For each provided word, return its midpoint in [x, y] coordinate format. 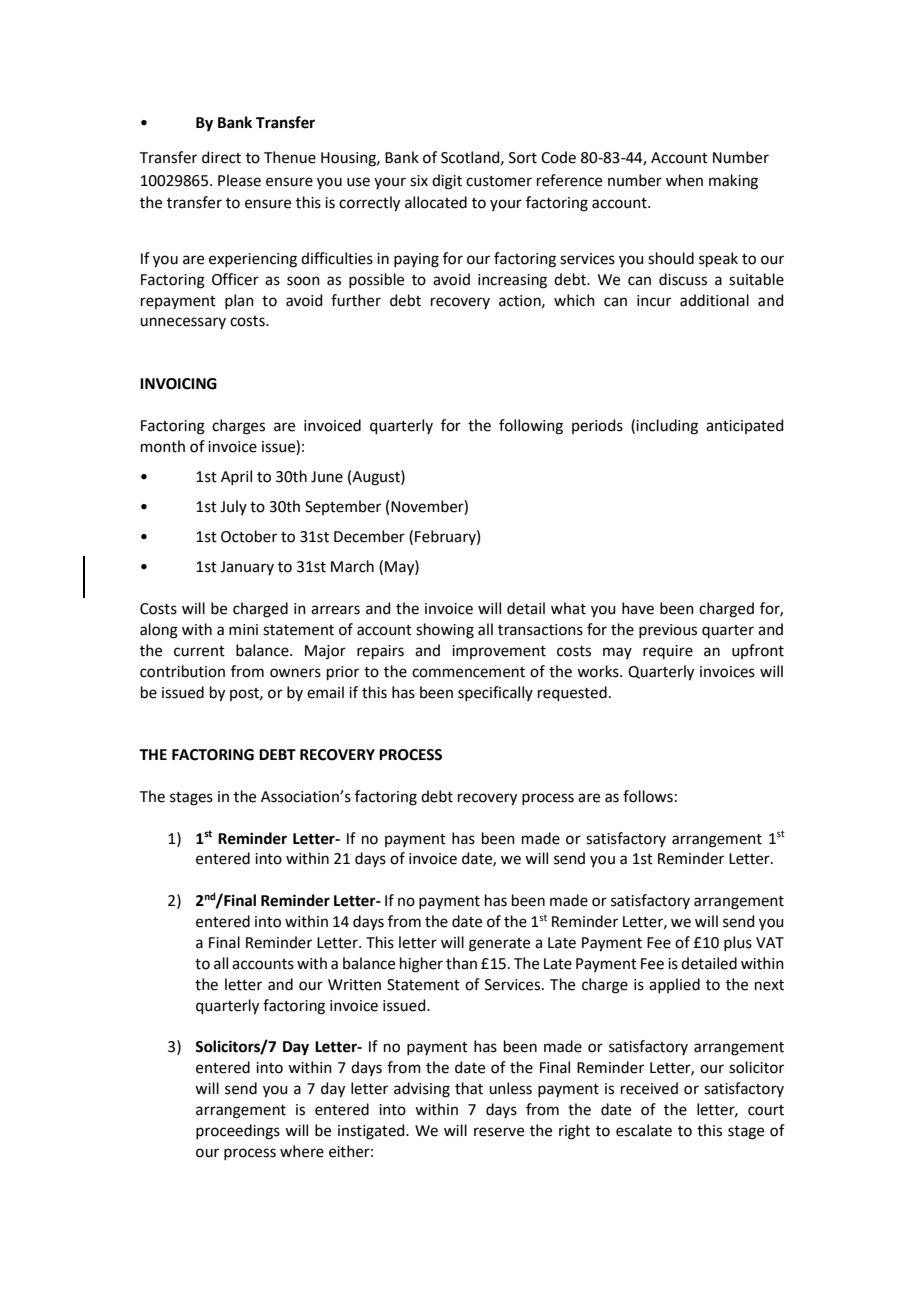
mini [243, 629]
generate [499, 945]
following [531, 427]
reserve [499, 1132]
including [667, 427]
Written [354, 985]
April [236, 477]
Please [239, 180]
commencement [468, 672]
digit [447, 182]
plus [738, 943]
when [684, 180]
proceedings [238, 1132]
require [668, 652]
